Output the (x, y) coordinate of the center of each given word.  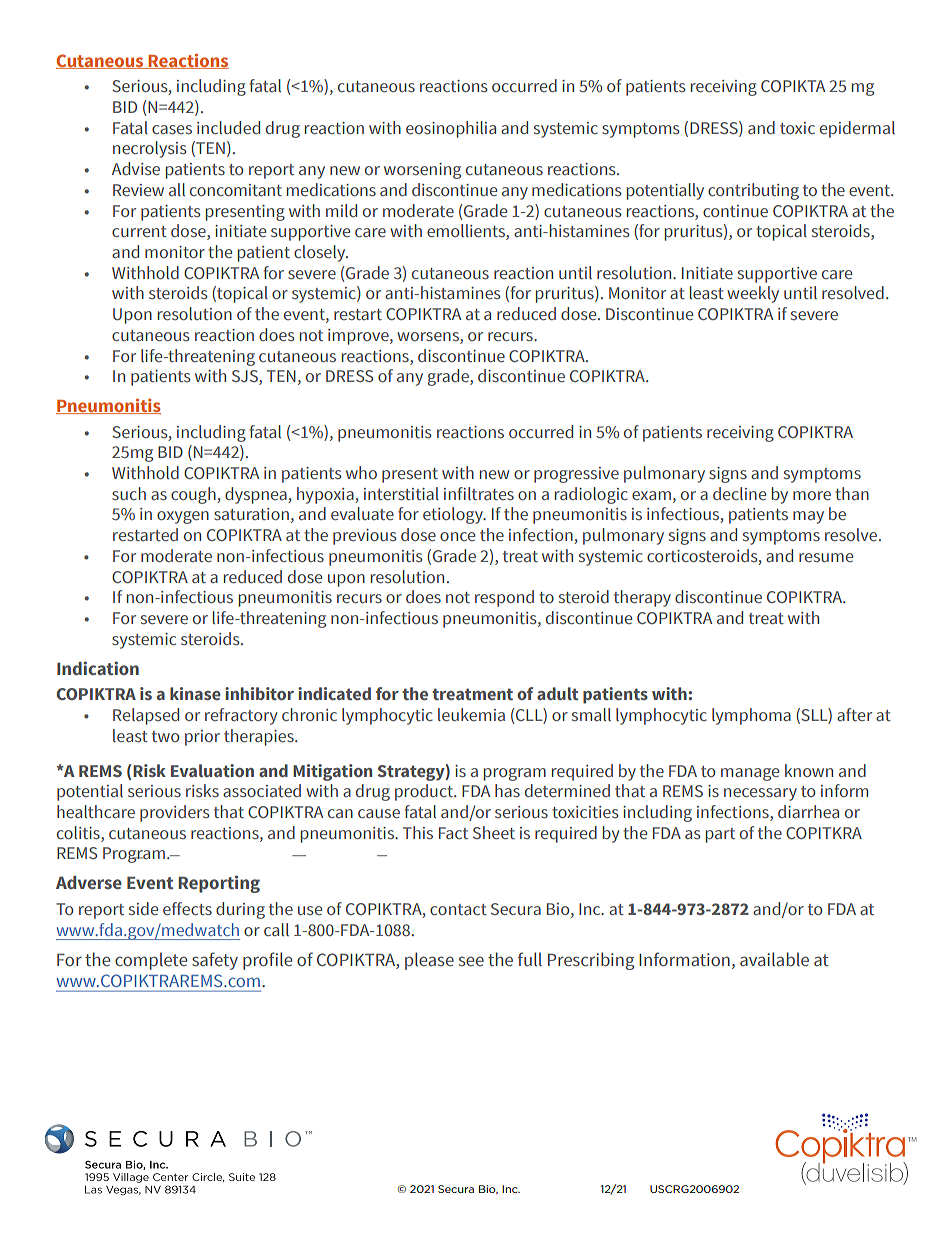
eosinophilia (451, 129)
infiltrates (479, 494)
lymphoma (751, 716)
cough (194, 495)
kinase (195, 694)
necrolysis (150, 149)
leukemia (471, 714)
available (774, 959)
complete (151, 961)
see (471, 961)
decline (739, 493)
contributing (753, 191)
